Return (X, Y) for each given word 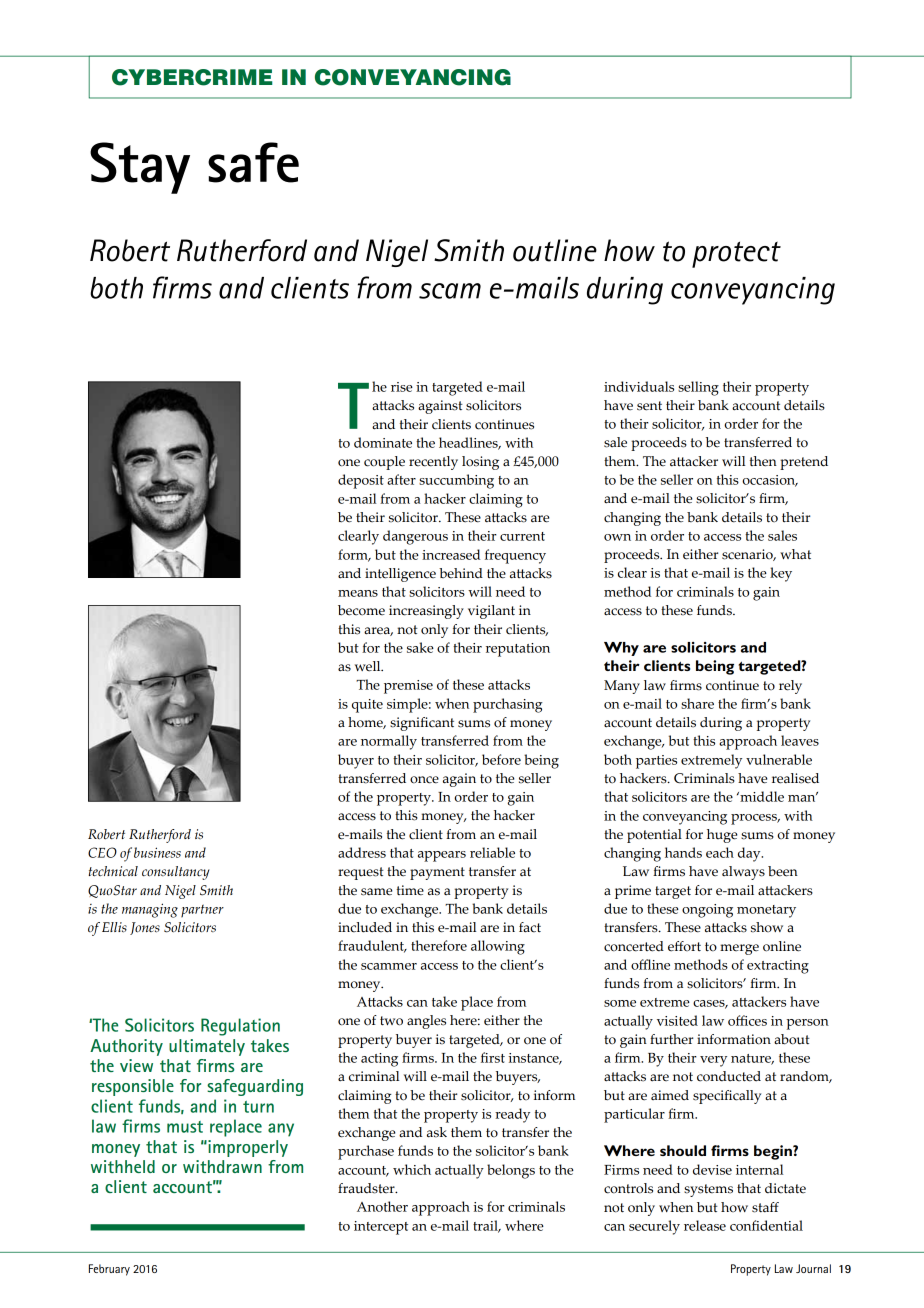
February (109, 1270)
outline (555, 250)
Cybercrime (192, 77)
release (705, 1225)
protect (736, 254)
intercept (381, 1228)
